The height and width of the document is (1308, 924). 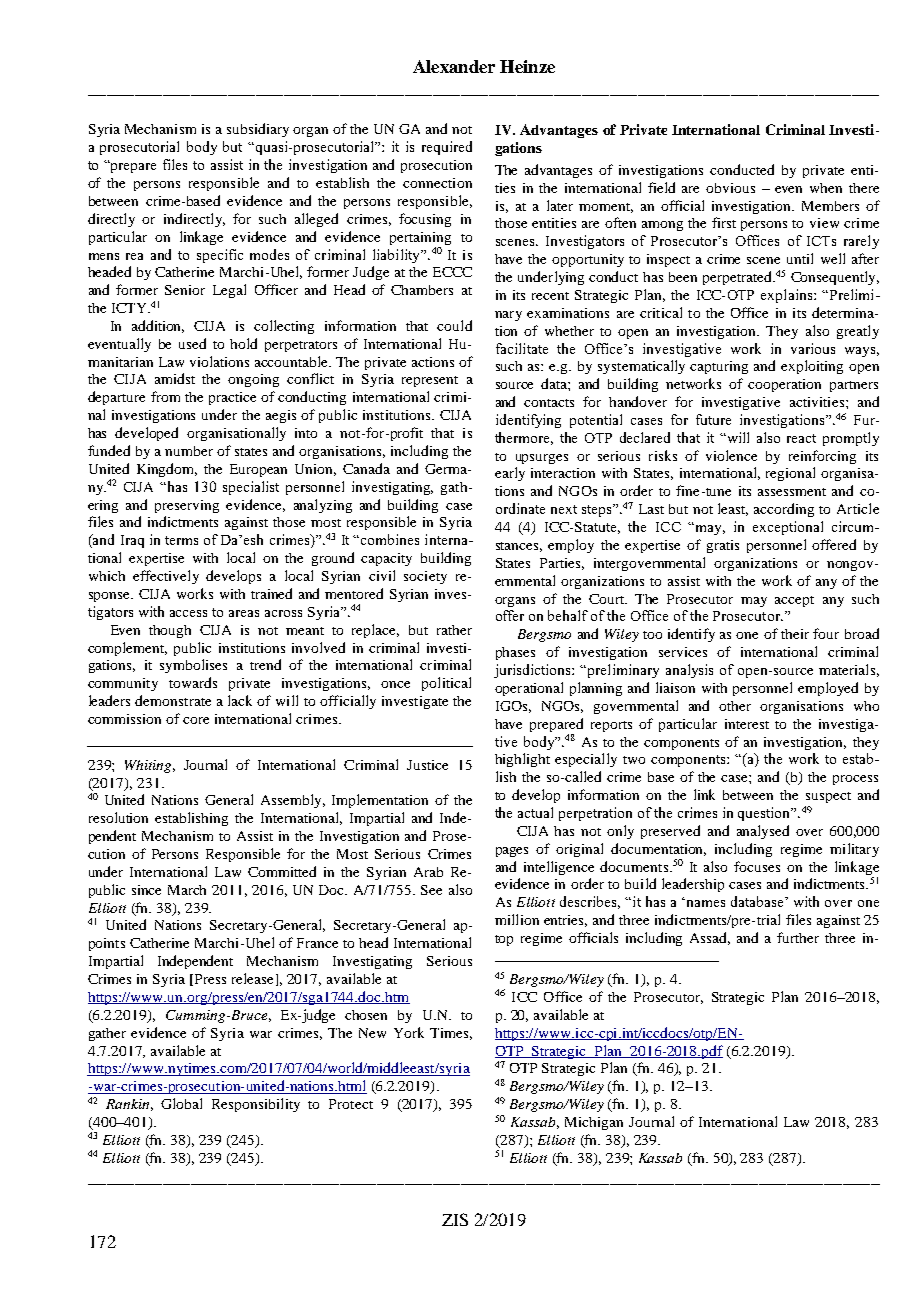 What do you see at coordinates (763, 832) in the document?
I see `analysed` at bounding box center [763, 832].
